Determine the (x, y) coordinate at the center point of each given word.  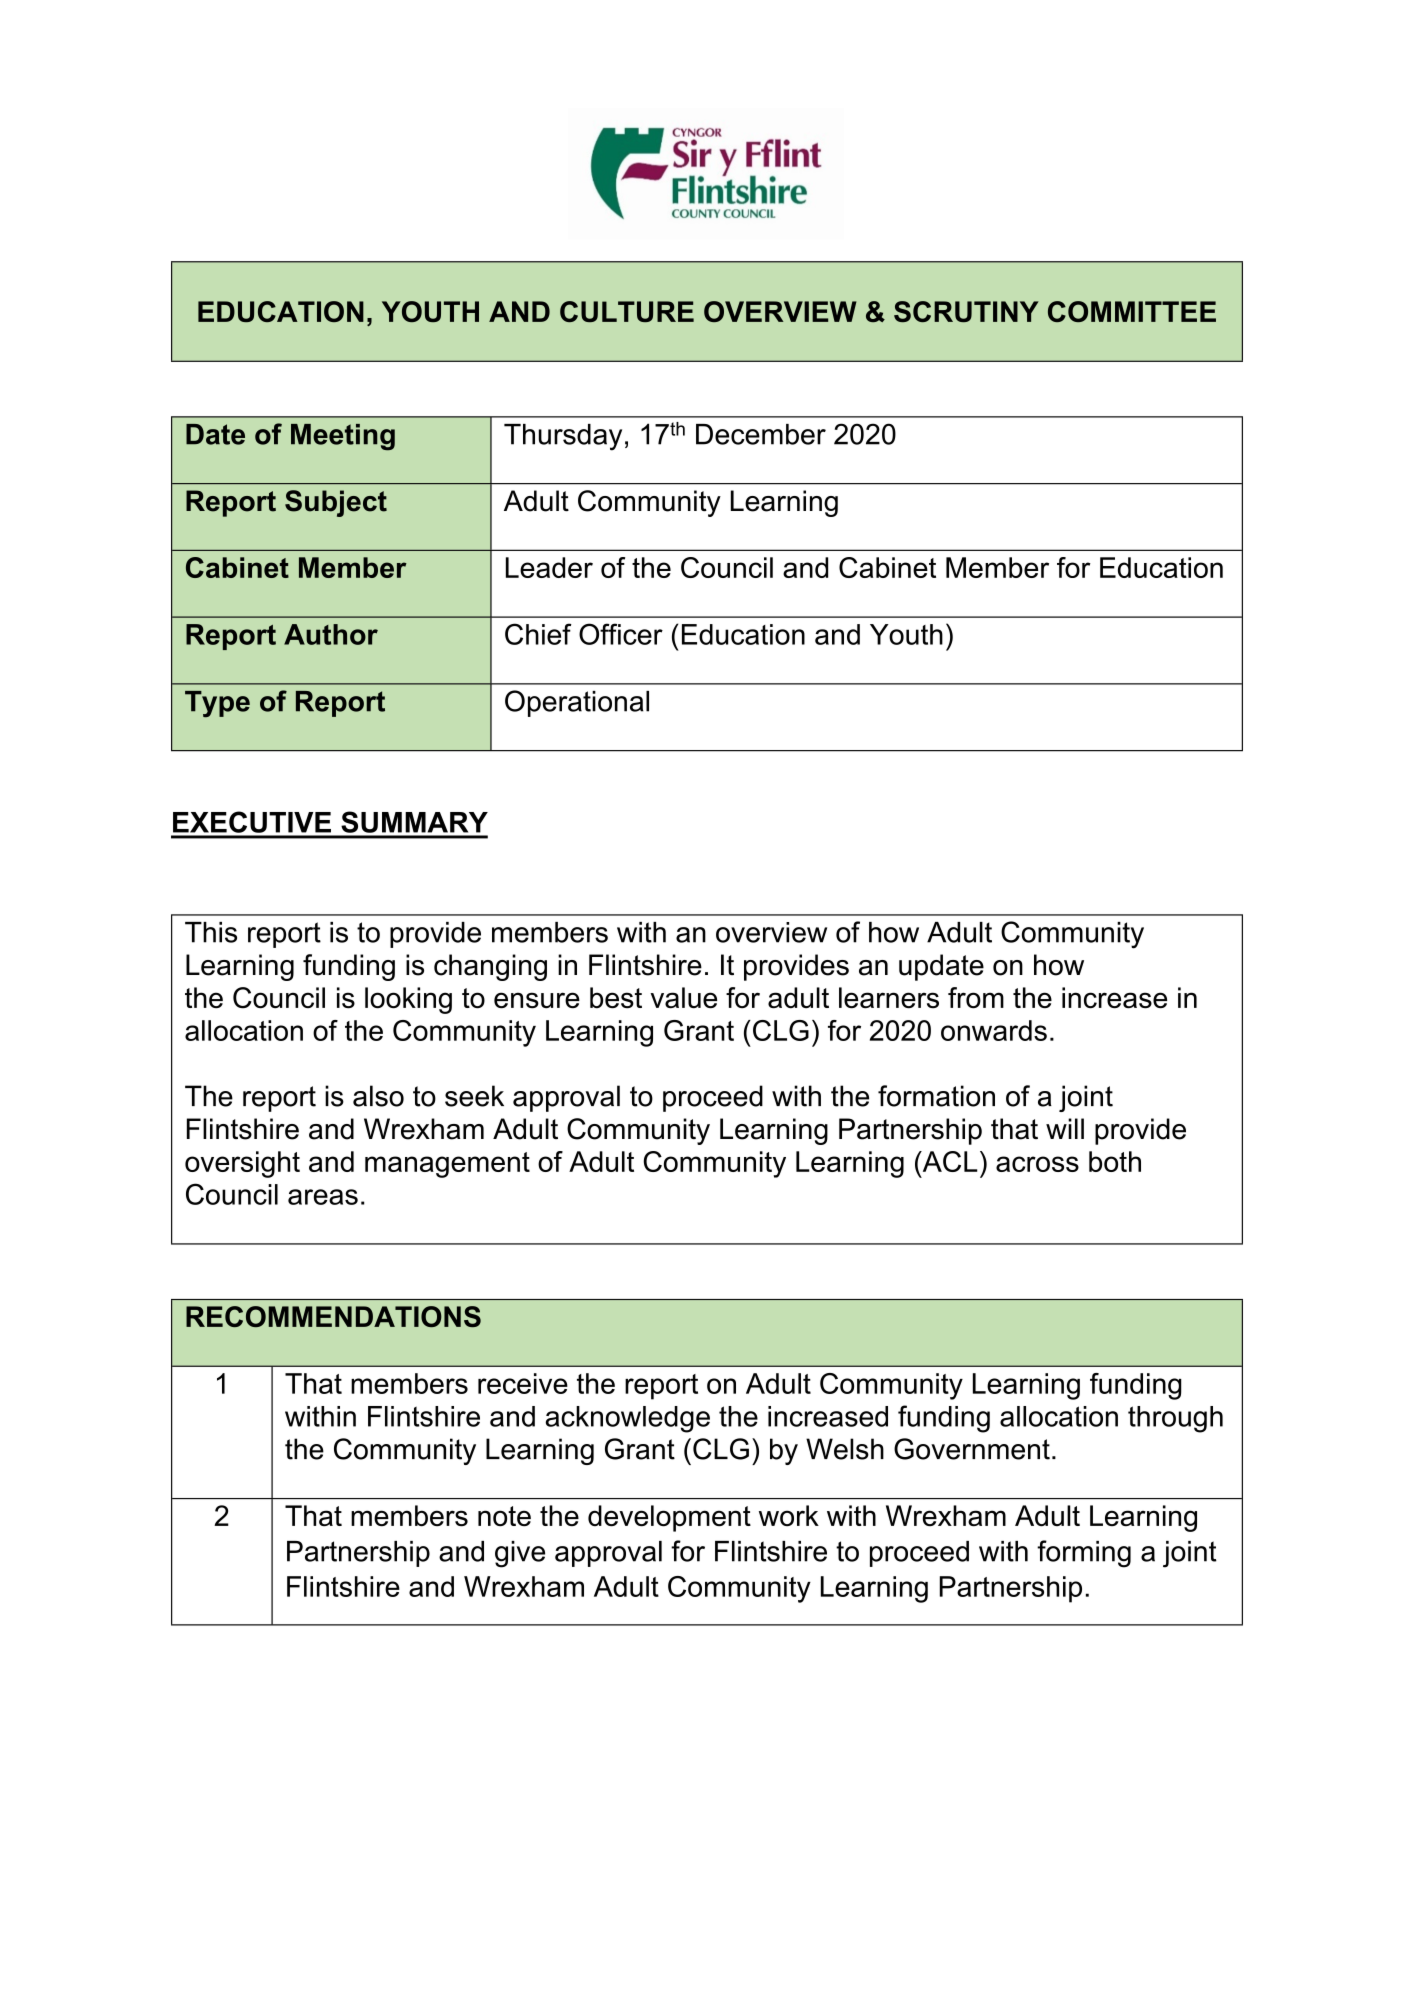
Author (331, 634)
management (447, 1165)
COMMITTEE (1132, 311)
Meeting (343, 437)
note (504, 1516)
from (976, 998)
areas (323, 1197)
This (211, 932)
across (1037, 1164)
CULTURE (627, 311)
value (683, 998)
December (761, 434)
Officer (621, 634)
